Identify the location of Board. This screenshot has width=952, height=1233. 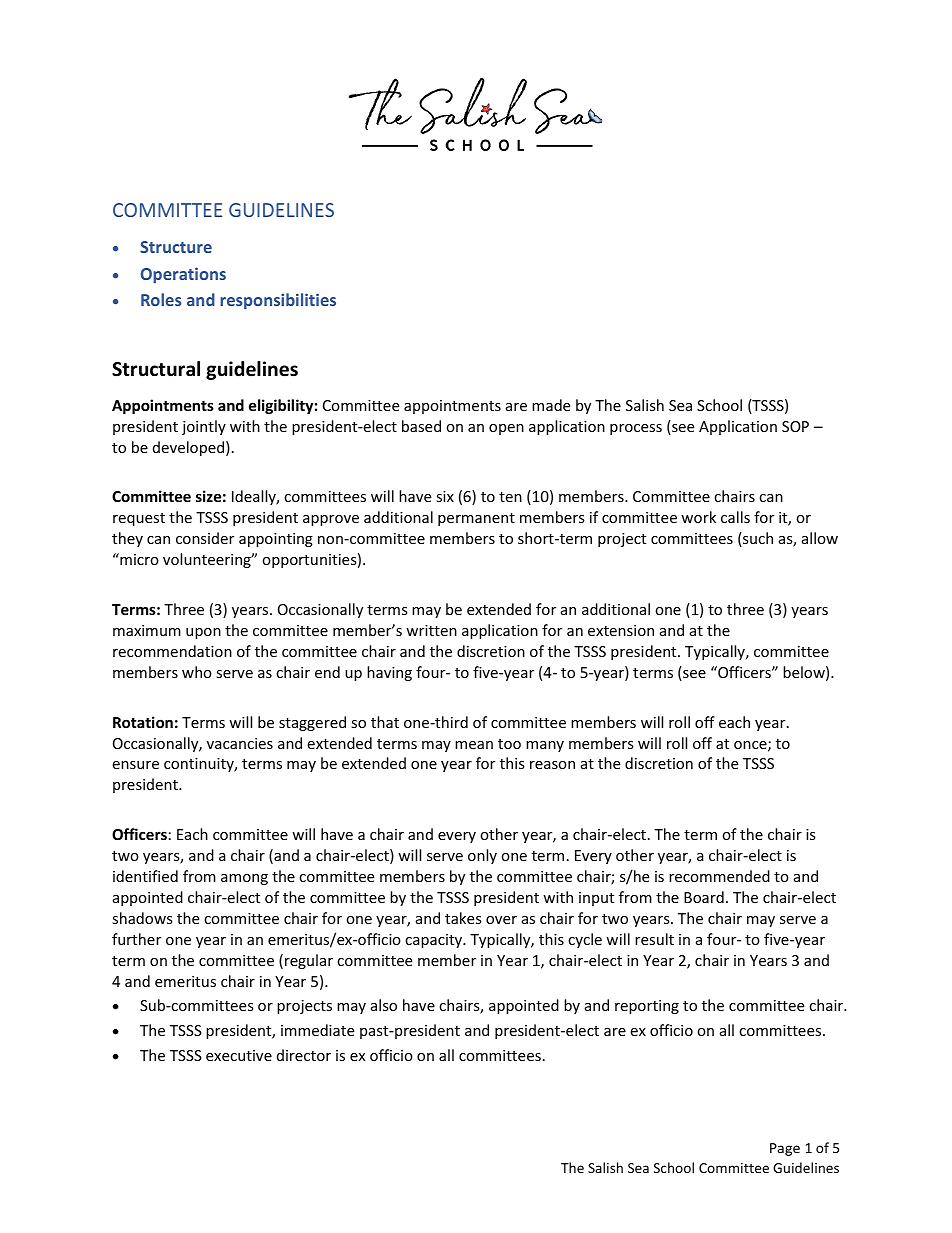
(704, 897).
